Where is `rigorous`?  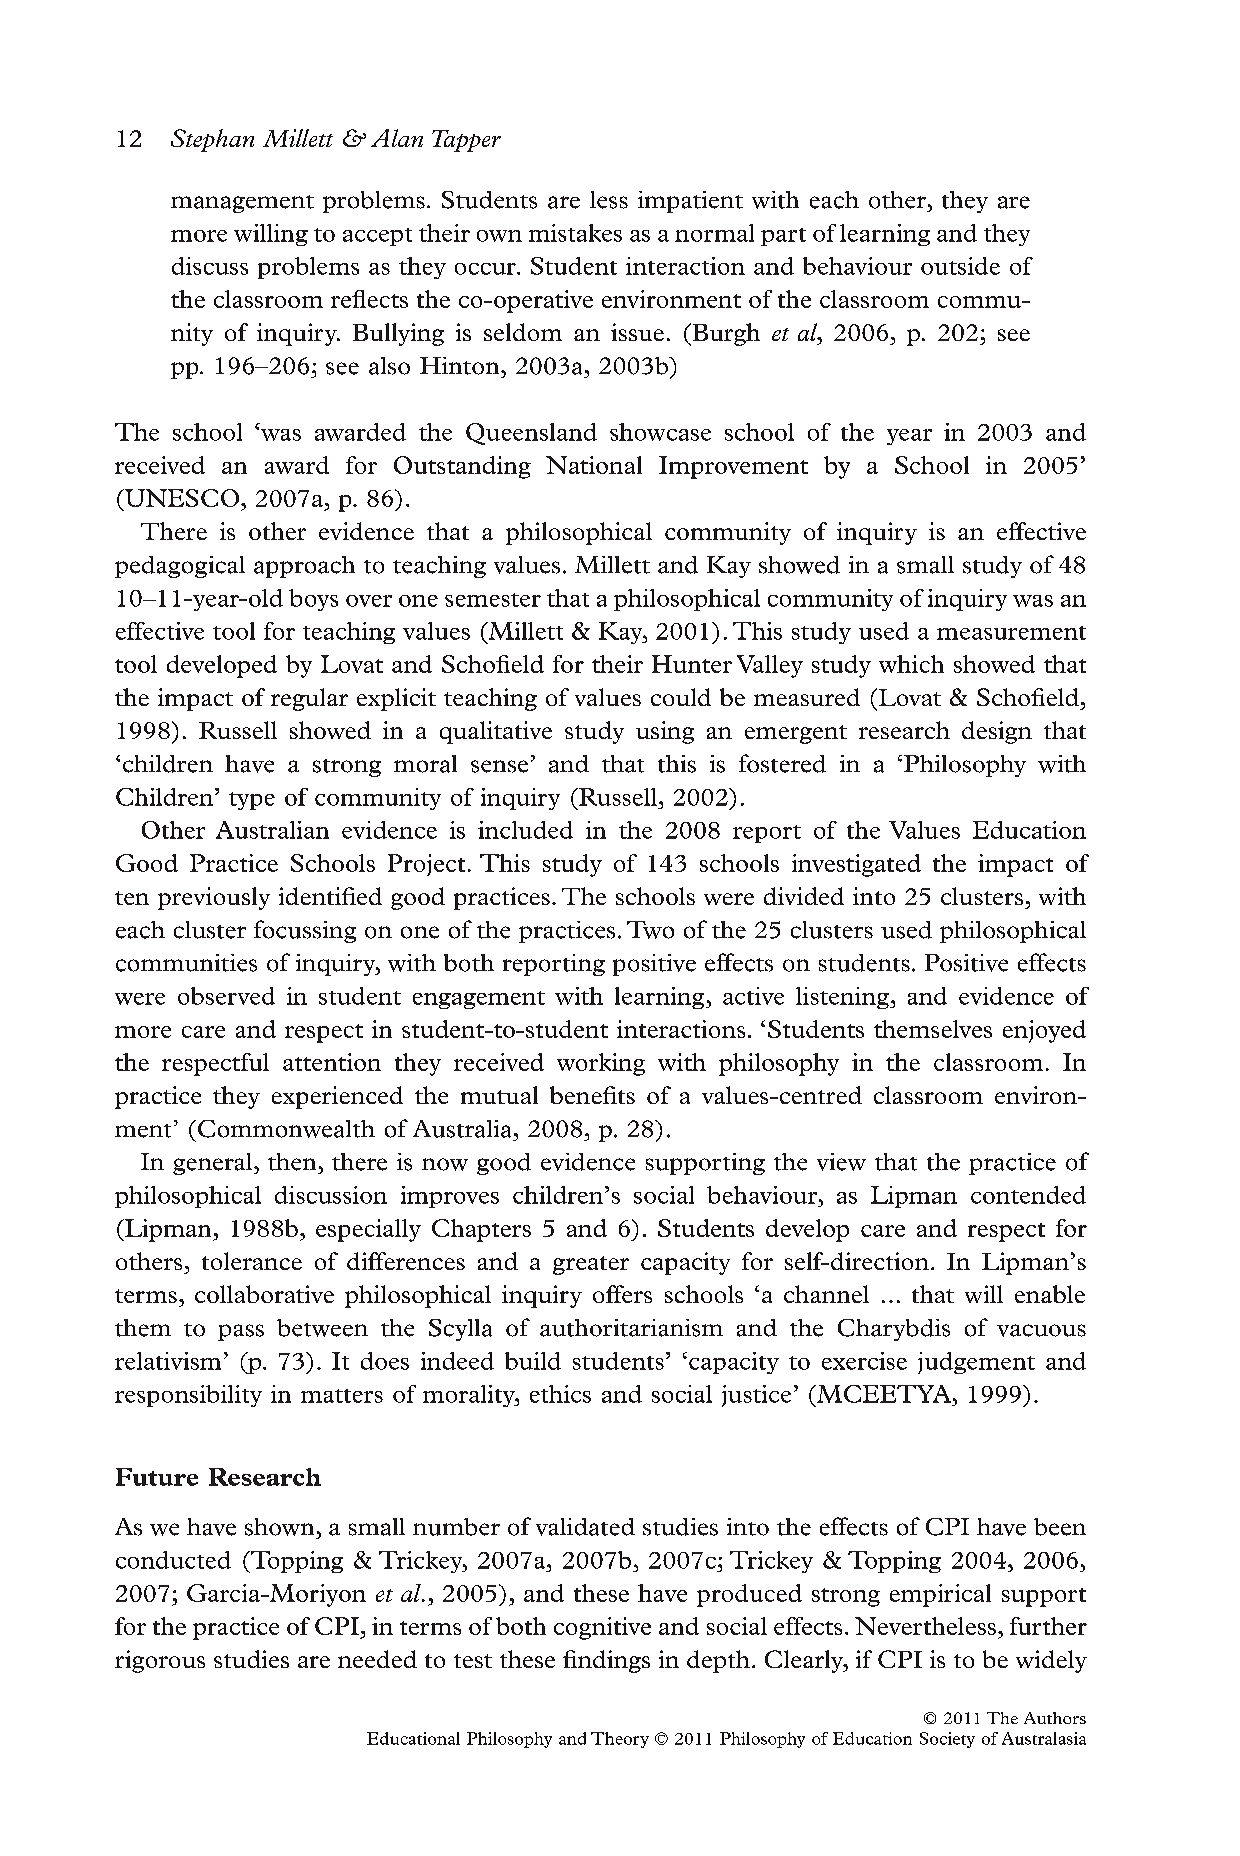 rigorous is located at coordinates (160, 1661).
